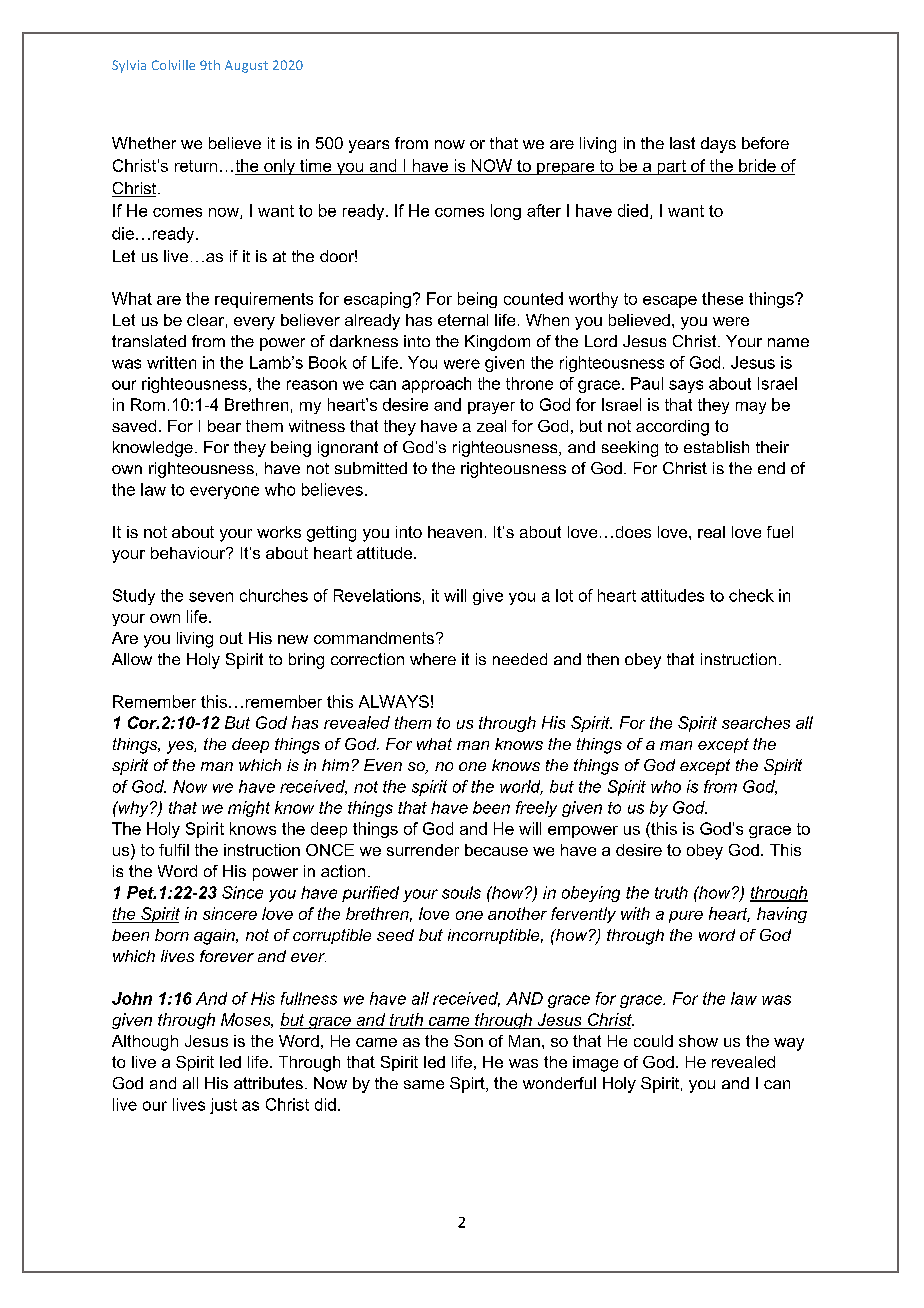 Image resolution: width=924 pixels, height=1308 pixels. Describe the element at coordinates (223, 1106) in the page. I see `just` at that location.
